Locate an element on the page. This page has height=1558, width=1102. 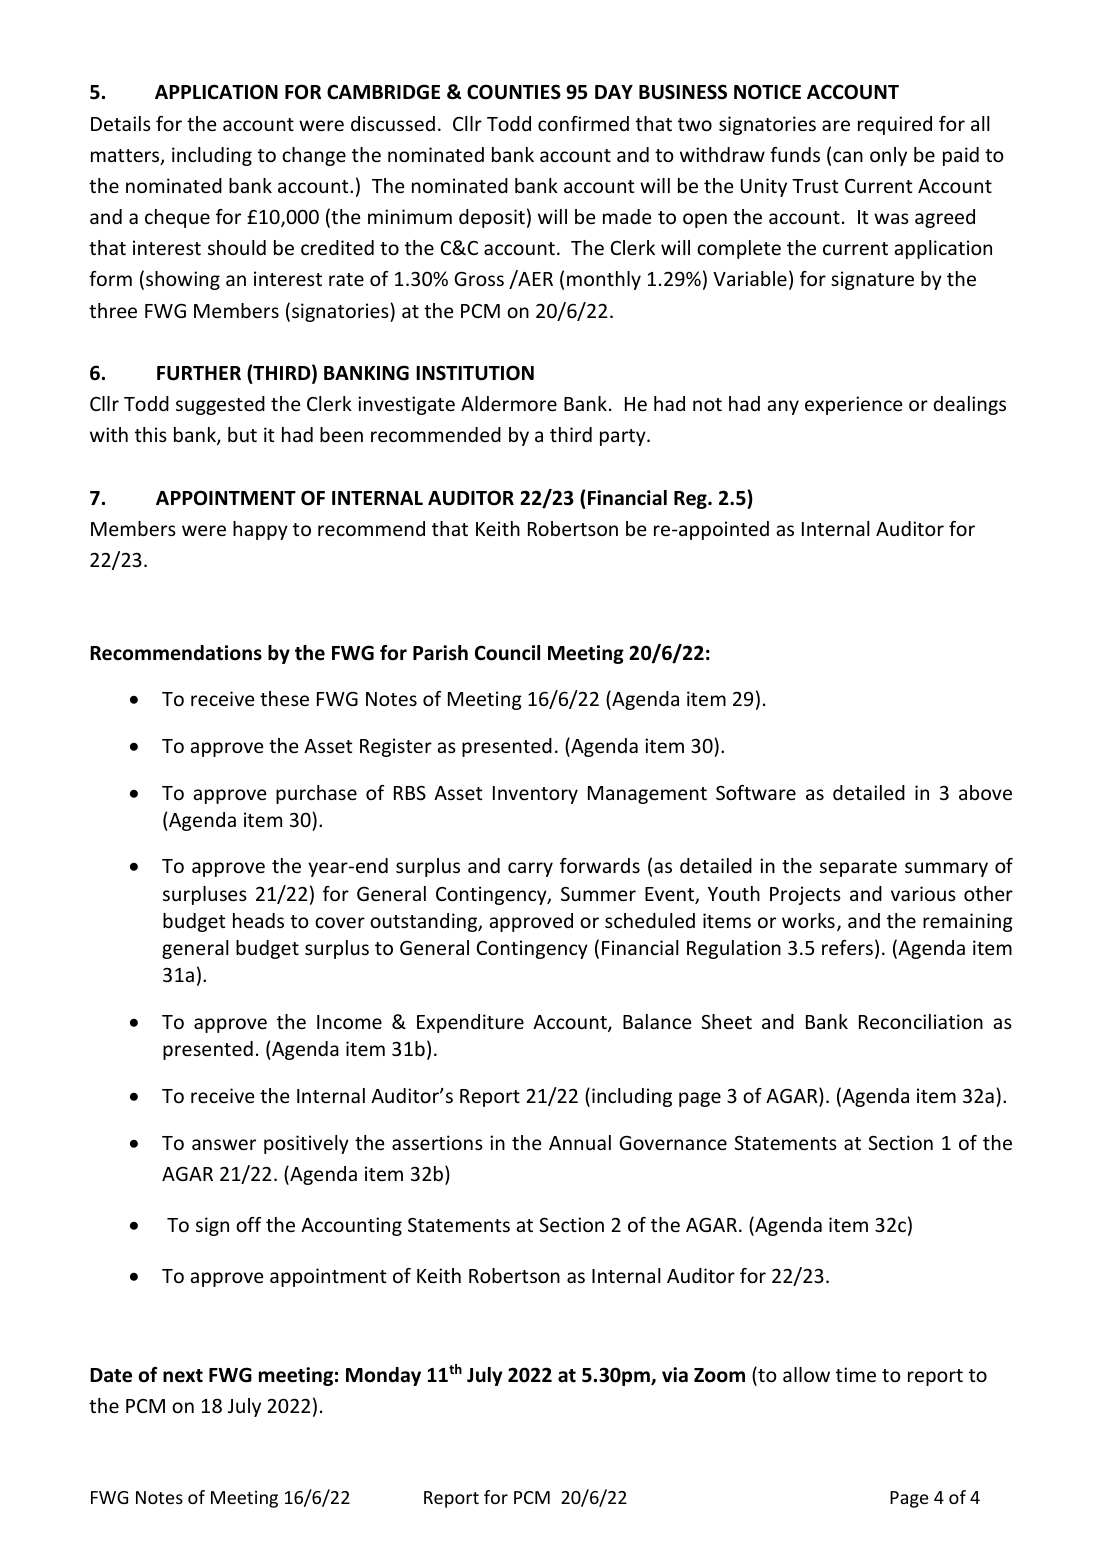
via is located at coordinates (675, 1375).
